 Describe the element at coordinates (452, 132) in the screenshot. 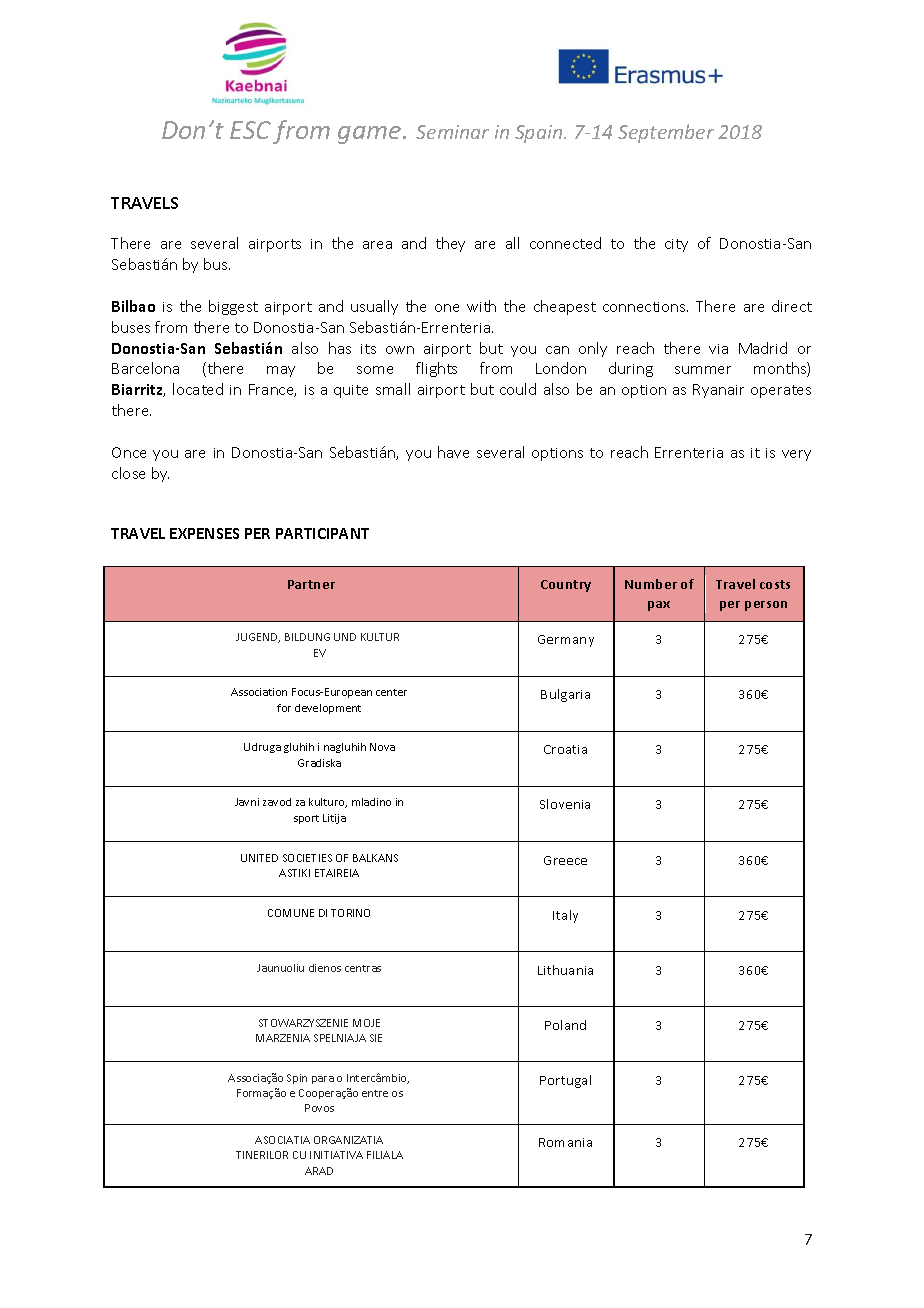

I see `Seminar` at that location.
